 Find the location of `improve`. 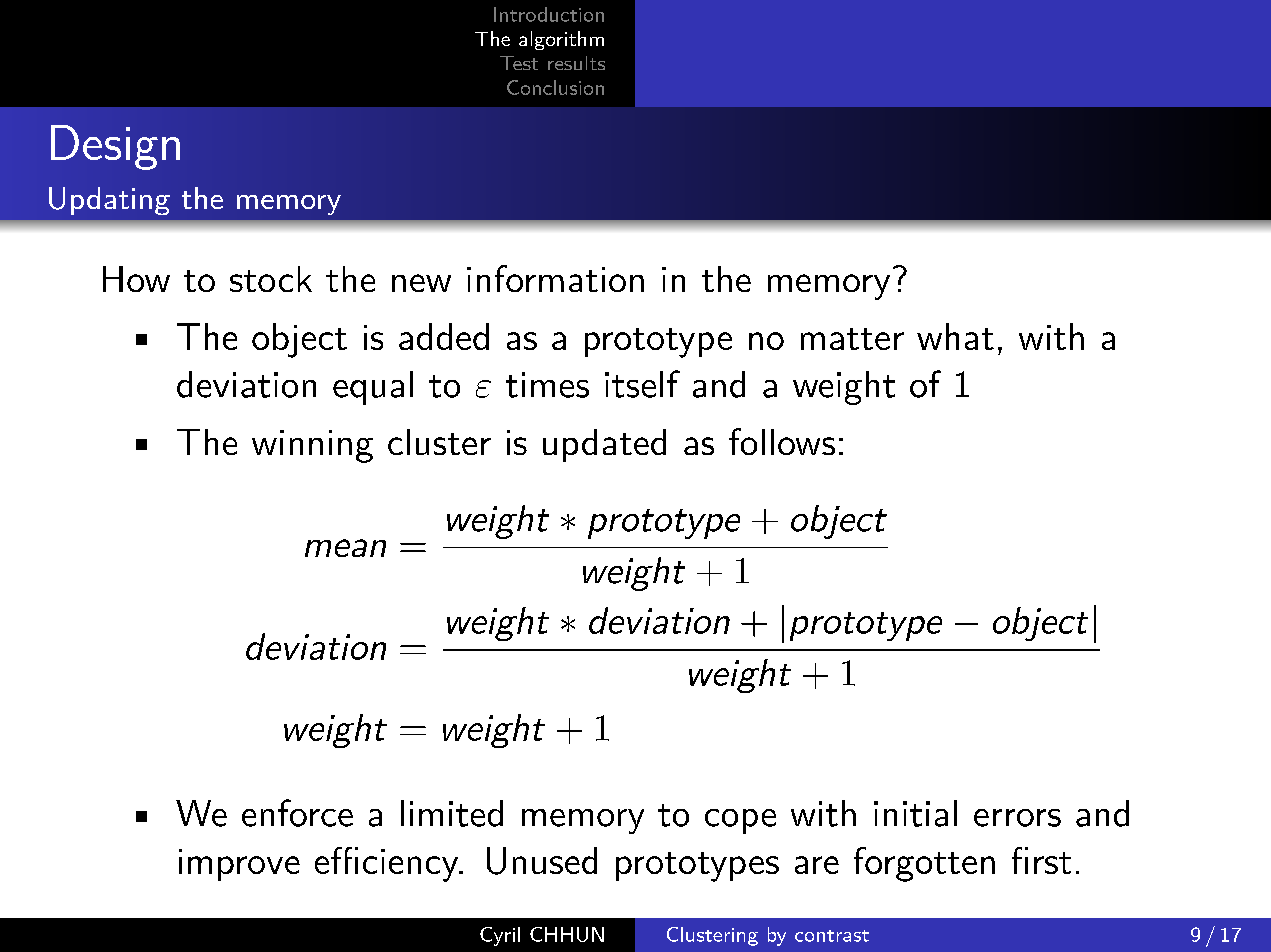

improve is located at coordinates (239, 865).
